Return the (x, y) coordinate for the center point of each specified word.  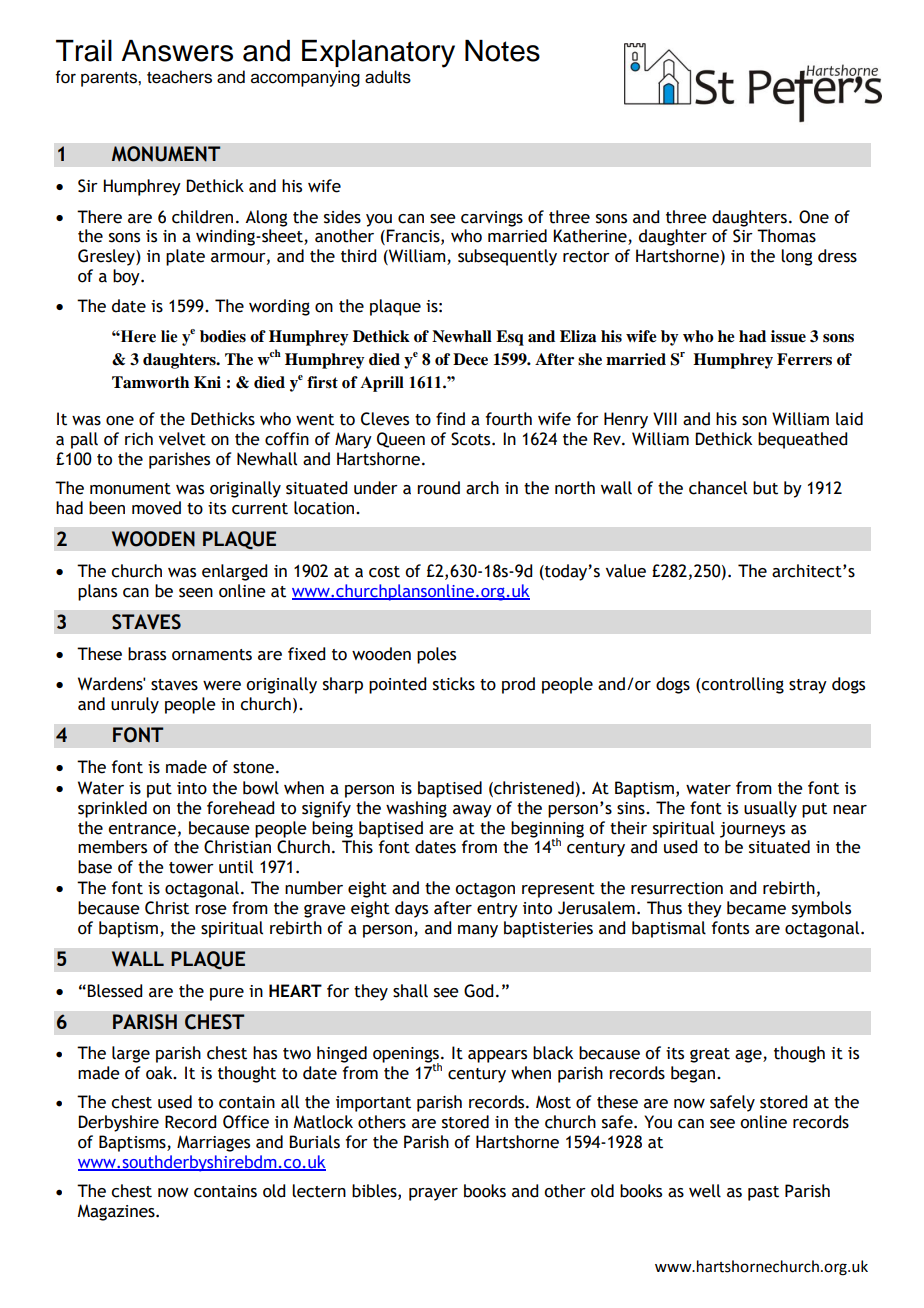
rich (139, 439)
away (472, 811)
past (763, 1193)
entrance (142, 829)
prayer (433, 1194)
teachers (179, 77)
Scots (472, 439)
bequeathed (802, 440)
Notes (502, 51)
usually (770, 809)
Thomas (786, 236)
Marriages (213, 1143)
